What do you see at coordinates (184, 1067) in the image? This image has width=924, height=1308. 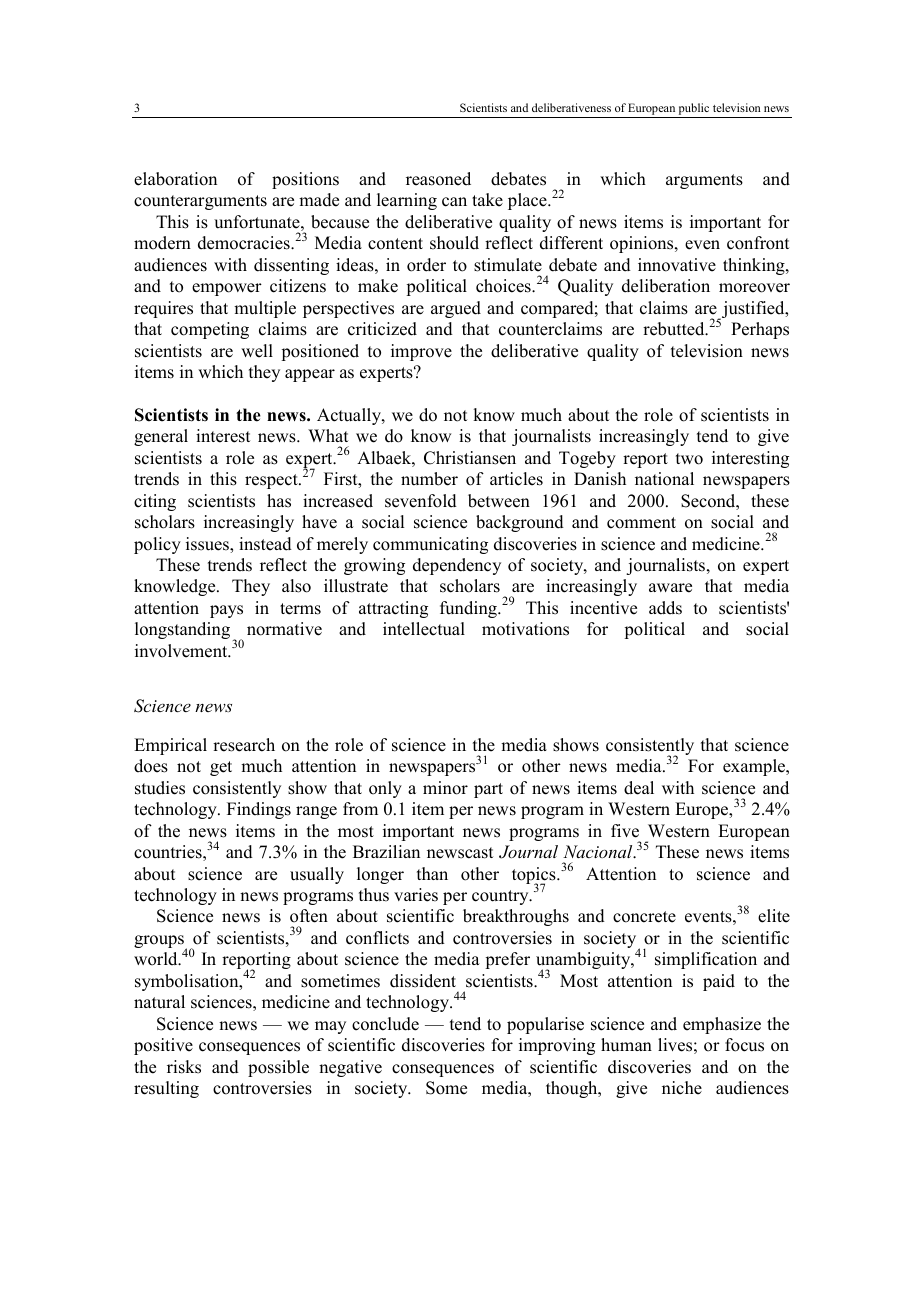 I see `risks` at bounding box center [184, 1067].
